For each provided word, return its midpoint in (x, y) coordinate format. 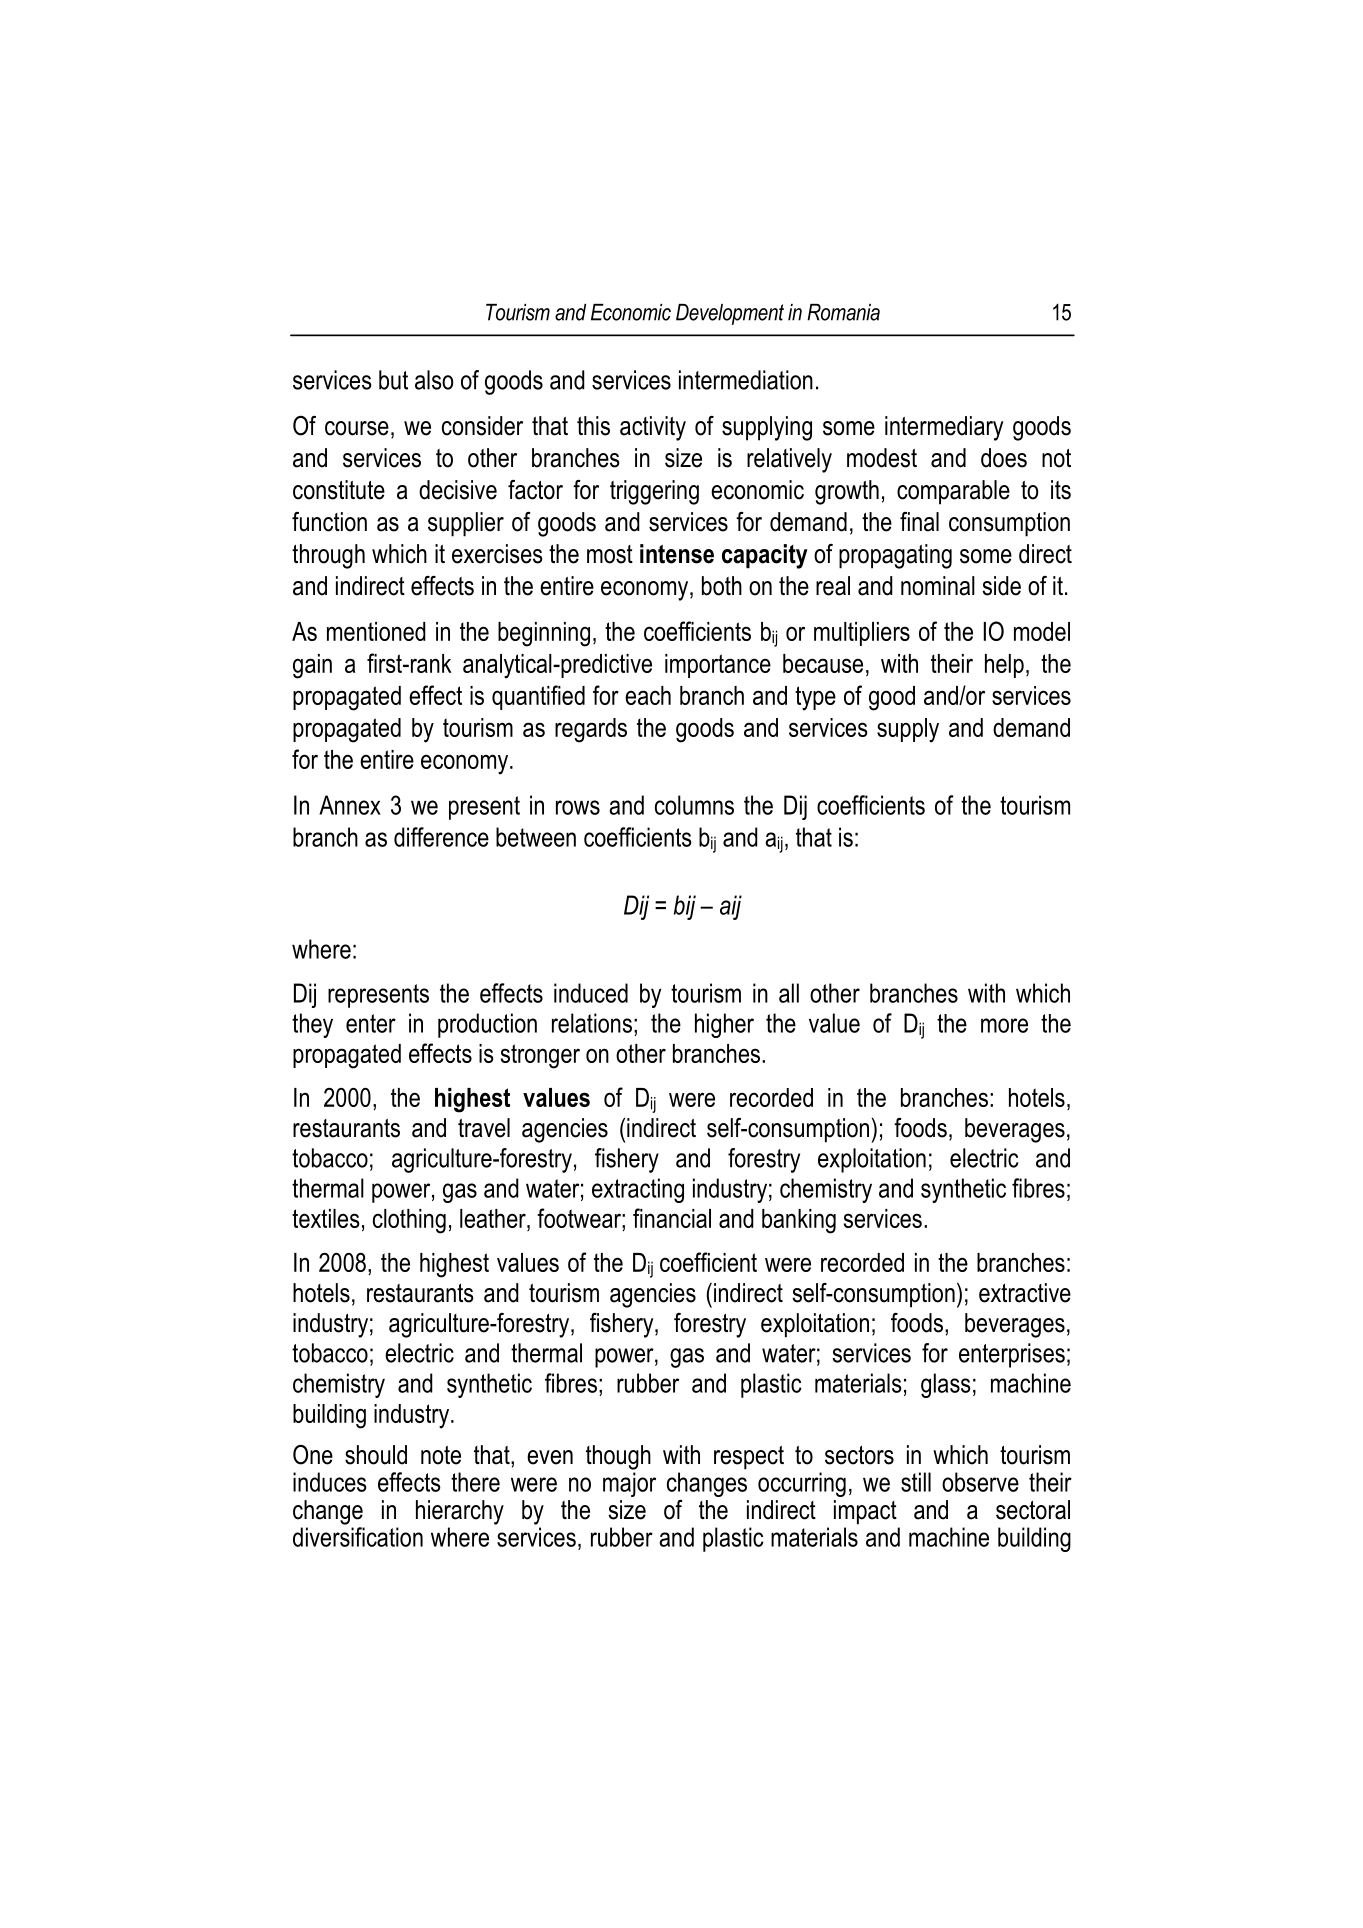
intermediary (944, 428)
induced (591, 993)
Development (730, 314)
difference (441, 837)
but (393, 380)
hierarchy (460, 1512)
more (1004, 1025)
